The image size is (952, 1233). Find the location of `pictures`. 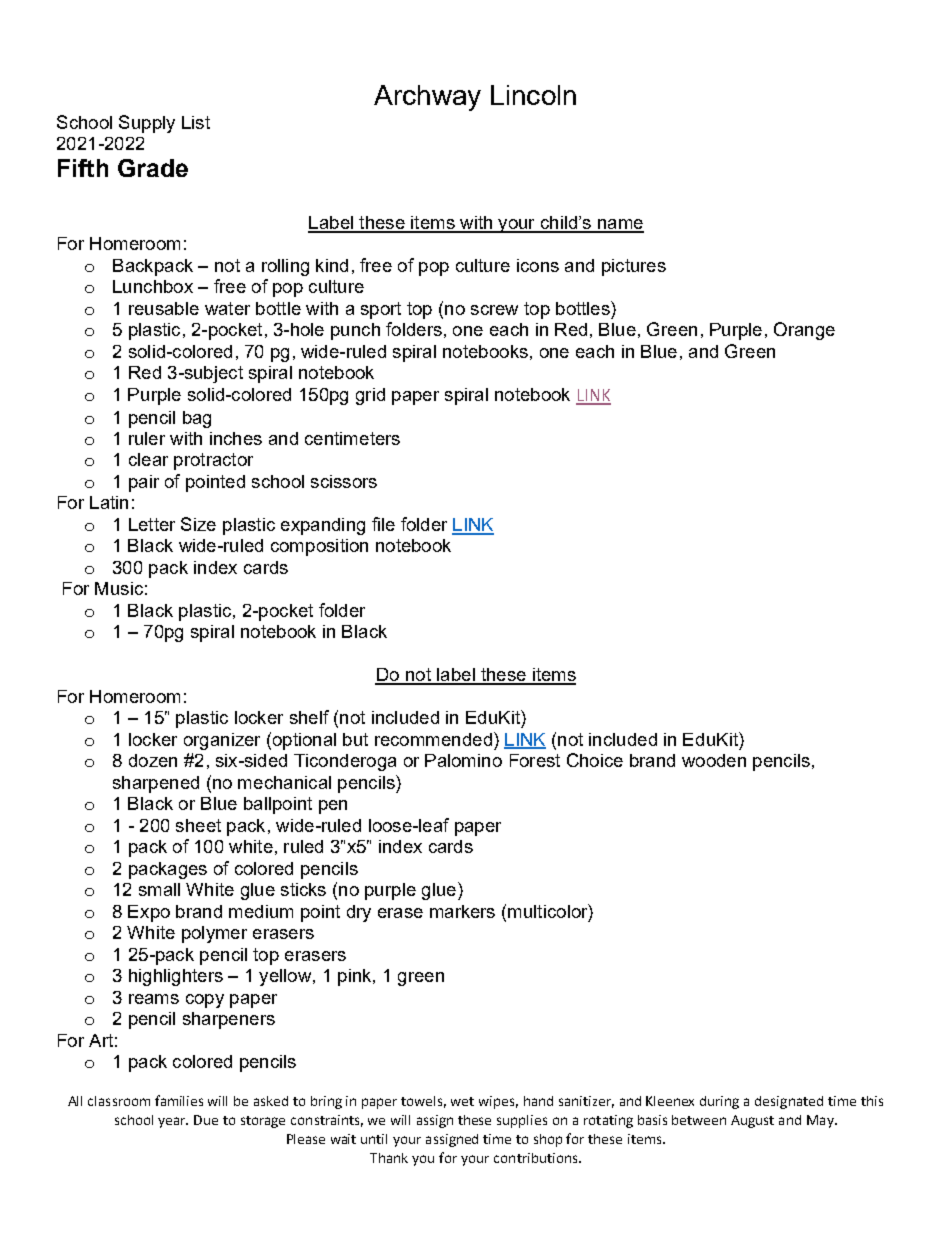

pictures is located at coordinates (634, 267).
